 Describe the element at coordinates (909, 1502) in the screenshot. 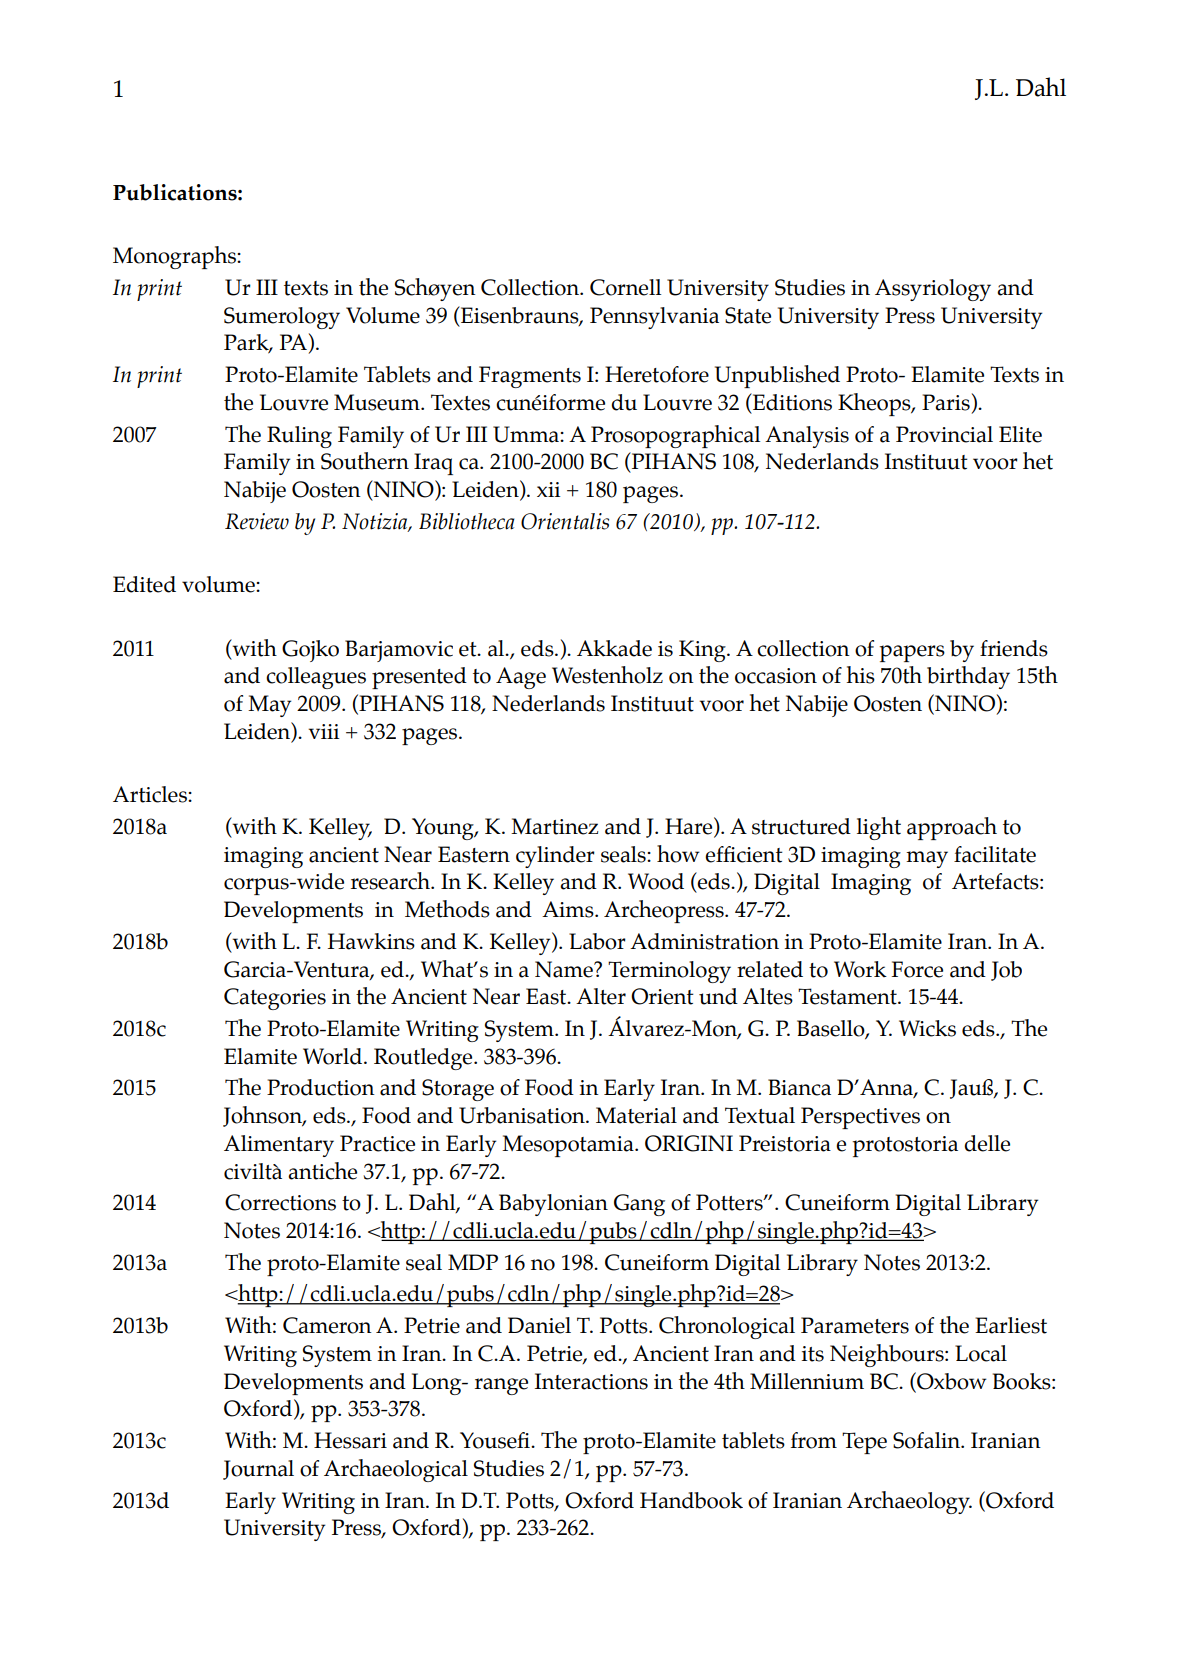

I see `Archaeology` at that location.
